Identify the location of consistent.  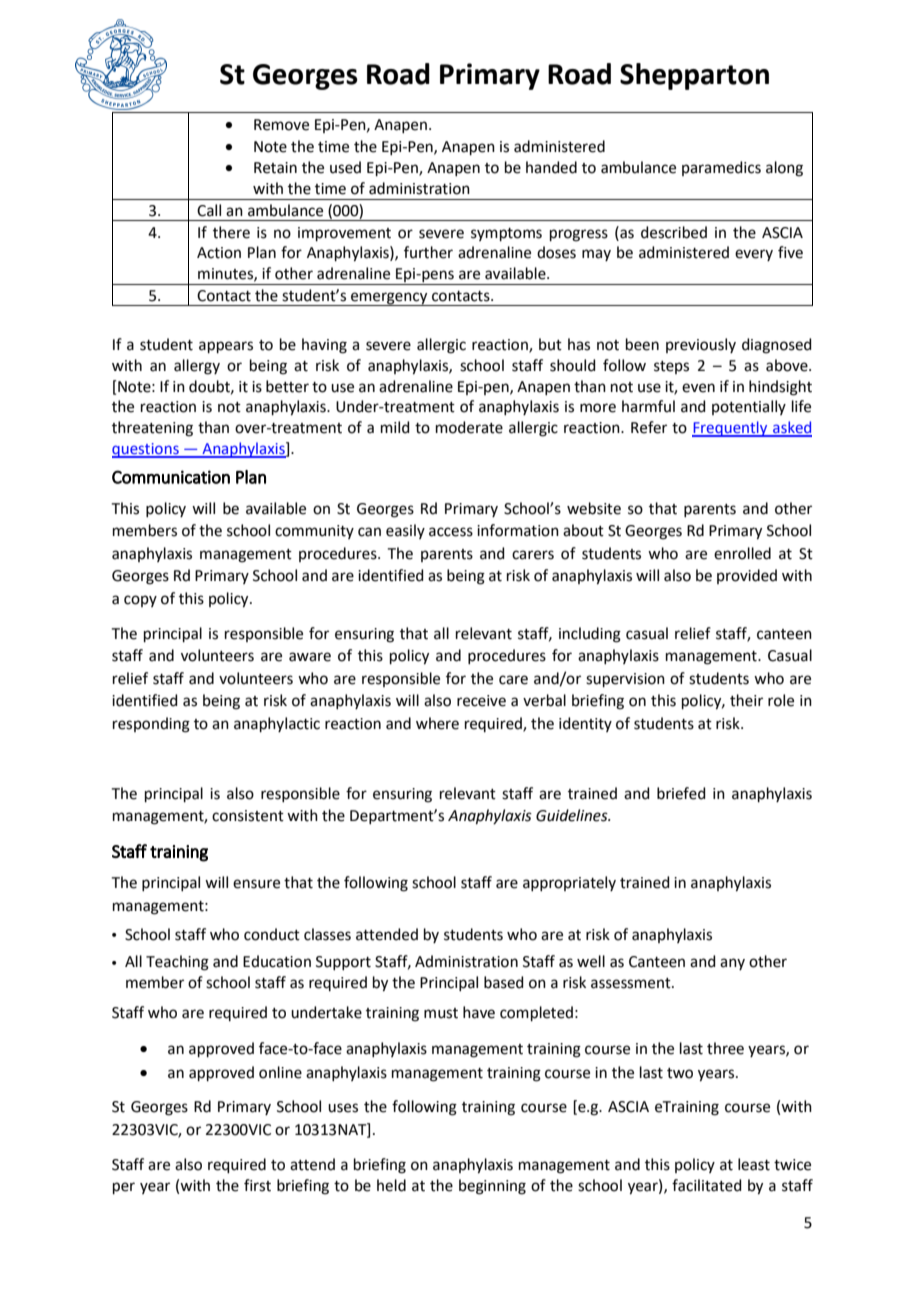
(248, 816).
